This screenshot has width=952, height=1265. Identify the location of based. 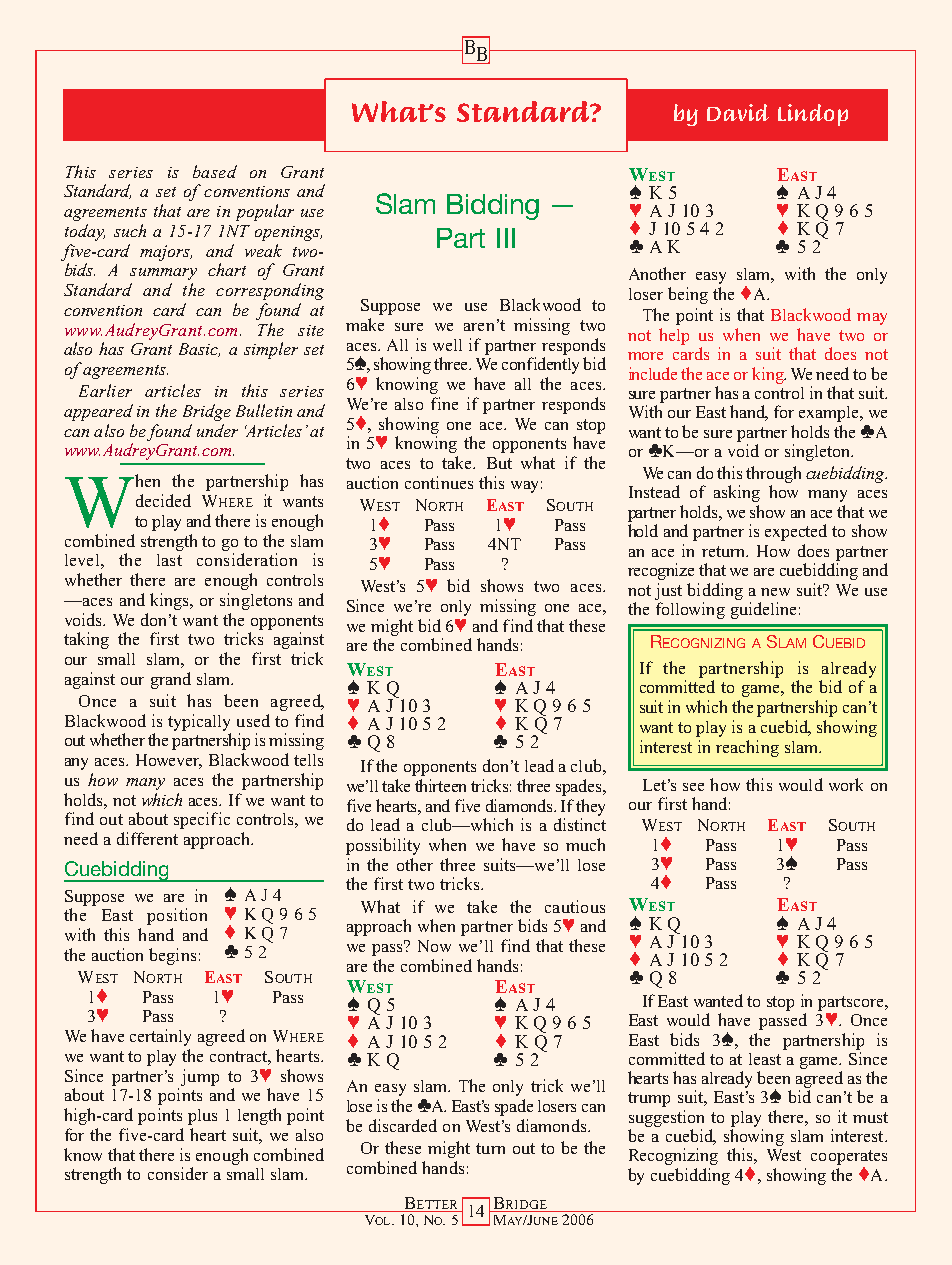
(215, 171).
